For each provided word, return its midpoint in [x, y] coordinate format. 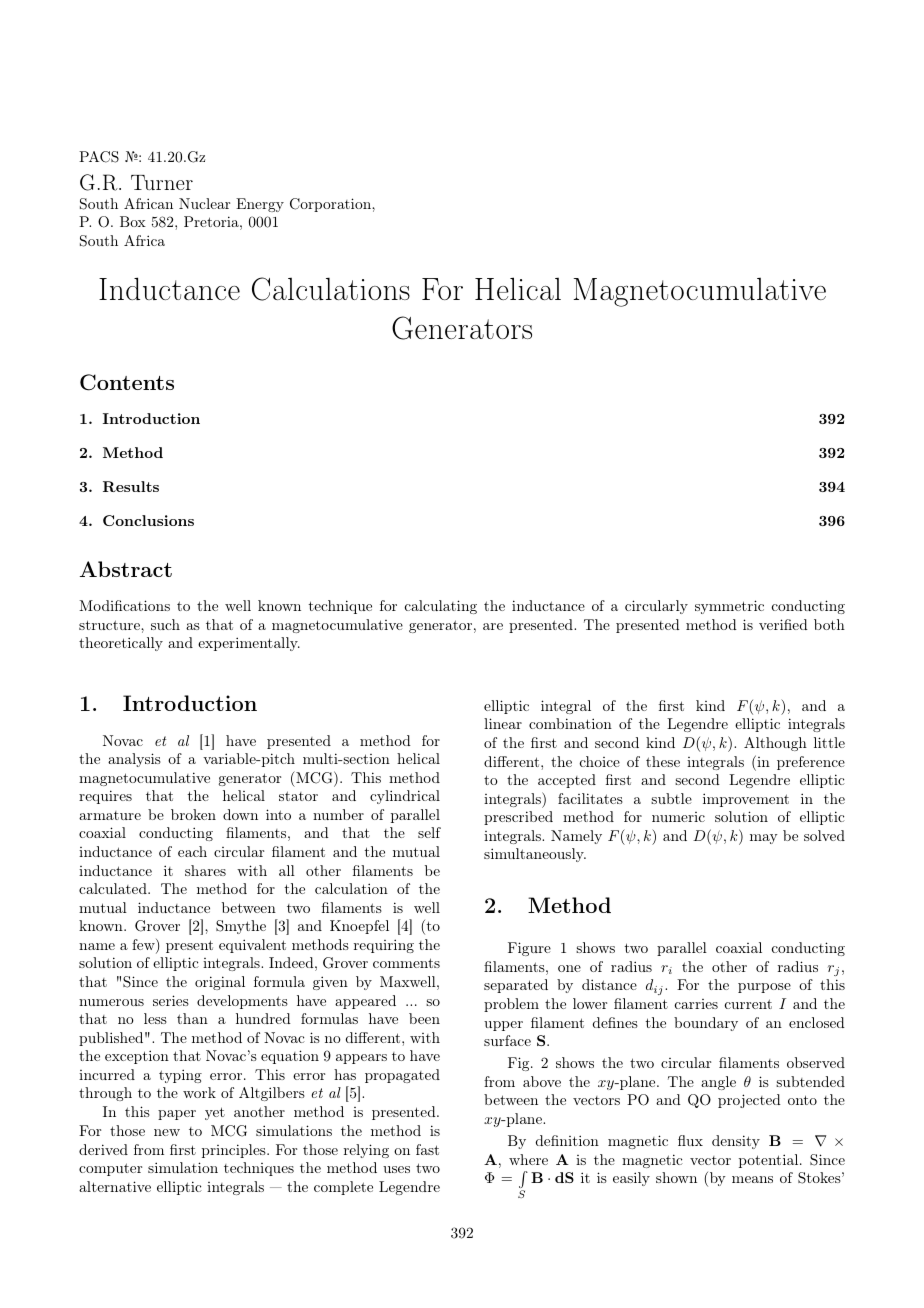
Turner [162, 182]
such [165, 624]
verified [783, 624]
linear [503, 723]
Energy [260, 205]
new [167, 1132]
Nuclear [204, 203]
